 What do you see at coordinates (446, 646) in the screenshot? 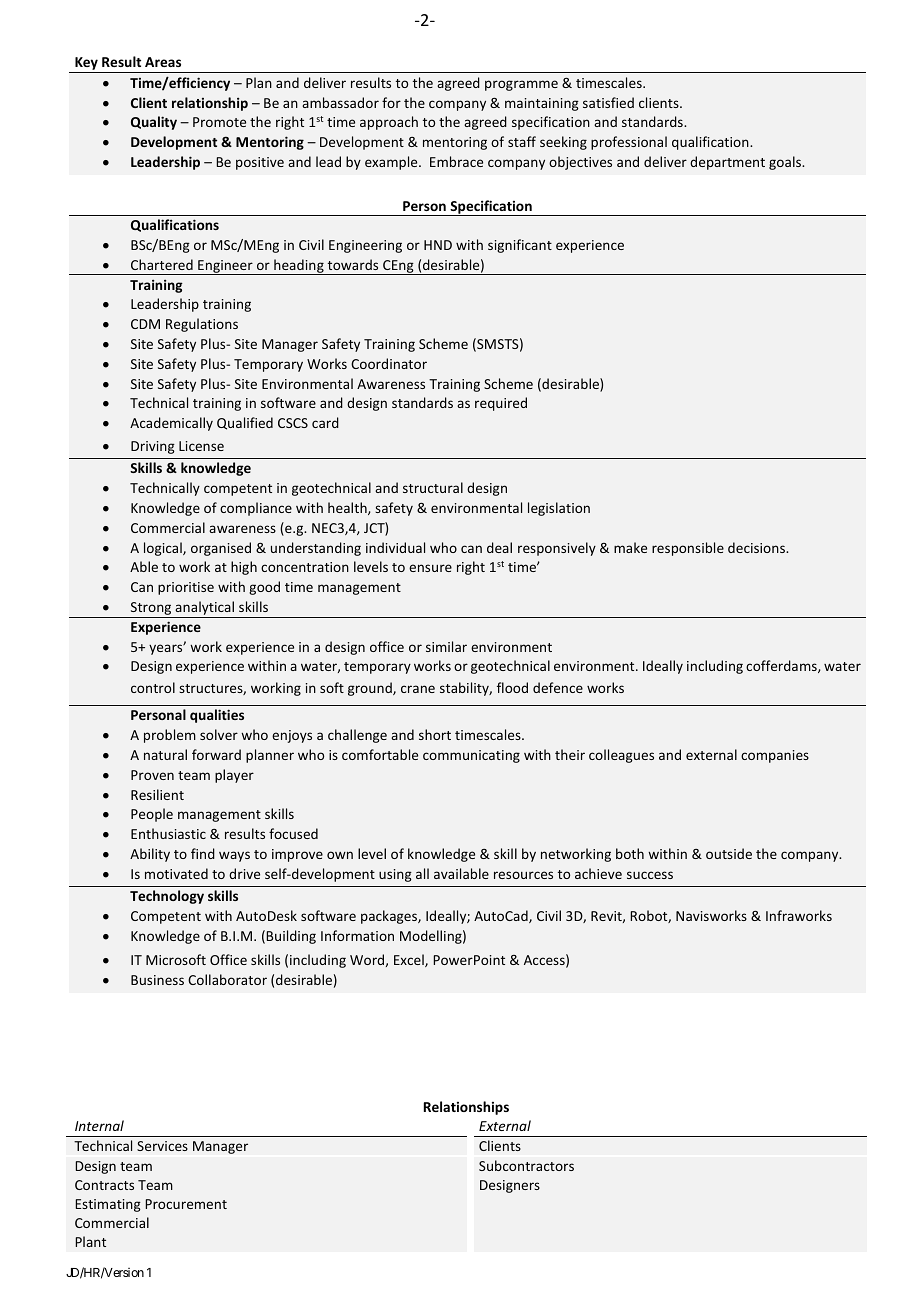
I see `similar` at bounding box center [446, 646].
